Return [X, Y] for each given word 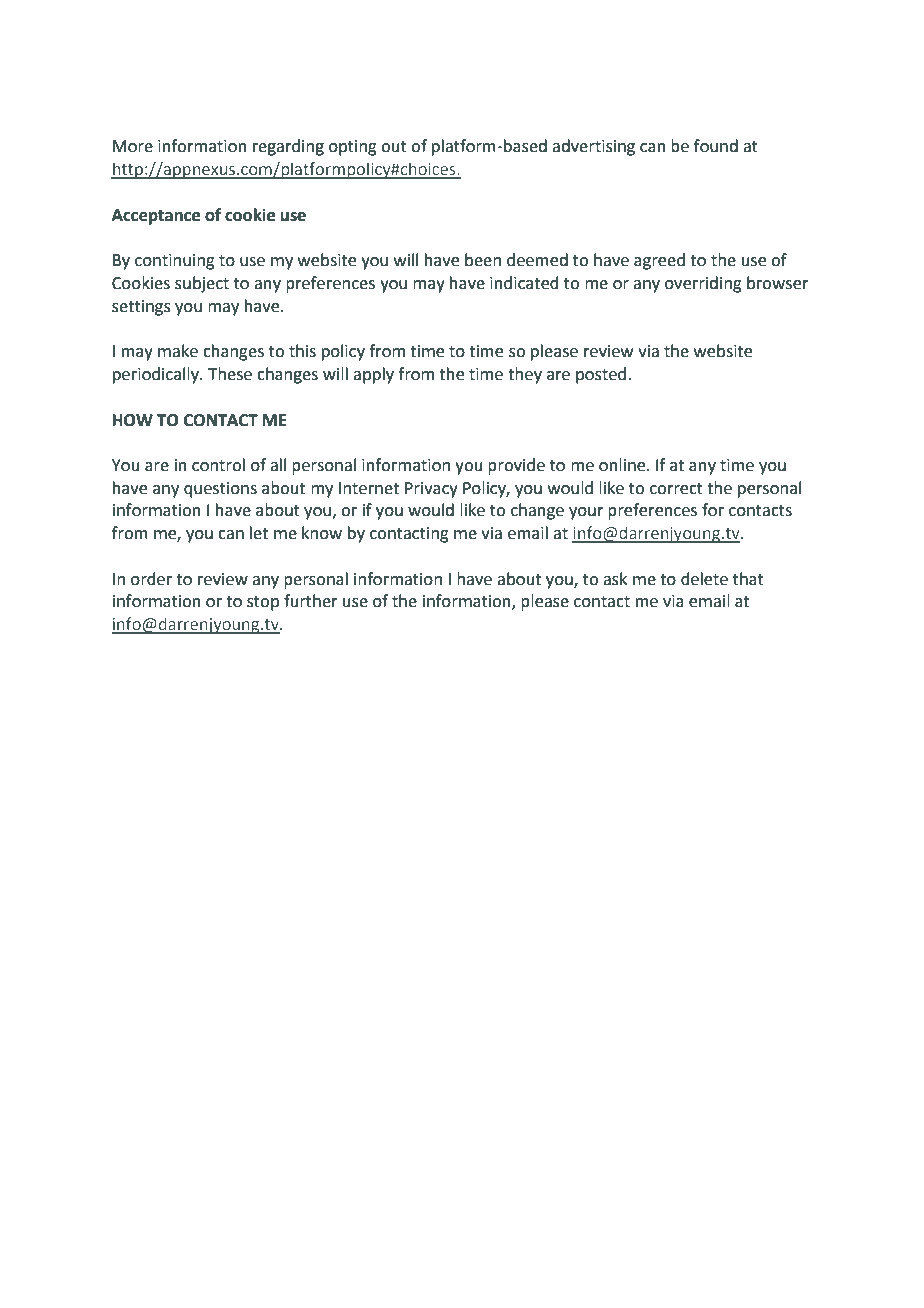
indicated [524, 283]
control [218, 465]
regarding [288, 147]
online [623, 465]
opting [353, 148]
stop [263, 603]
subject [202, 284]
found [716, 146]
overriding [703, 284]
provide [516, 466]
